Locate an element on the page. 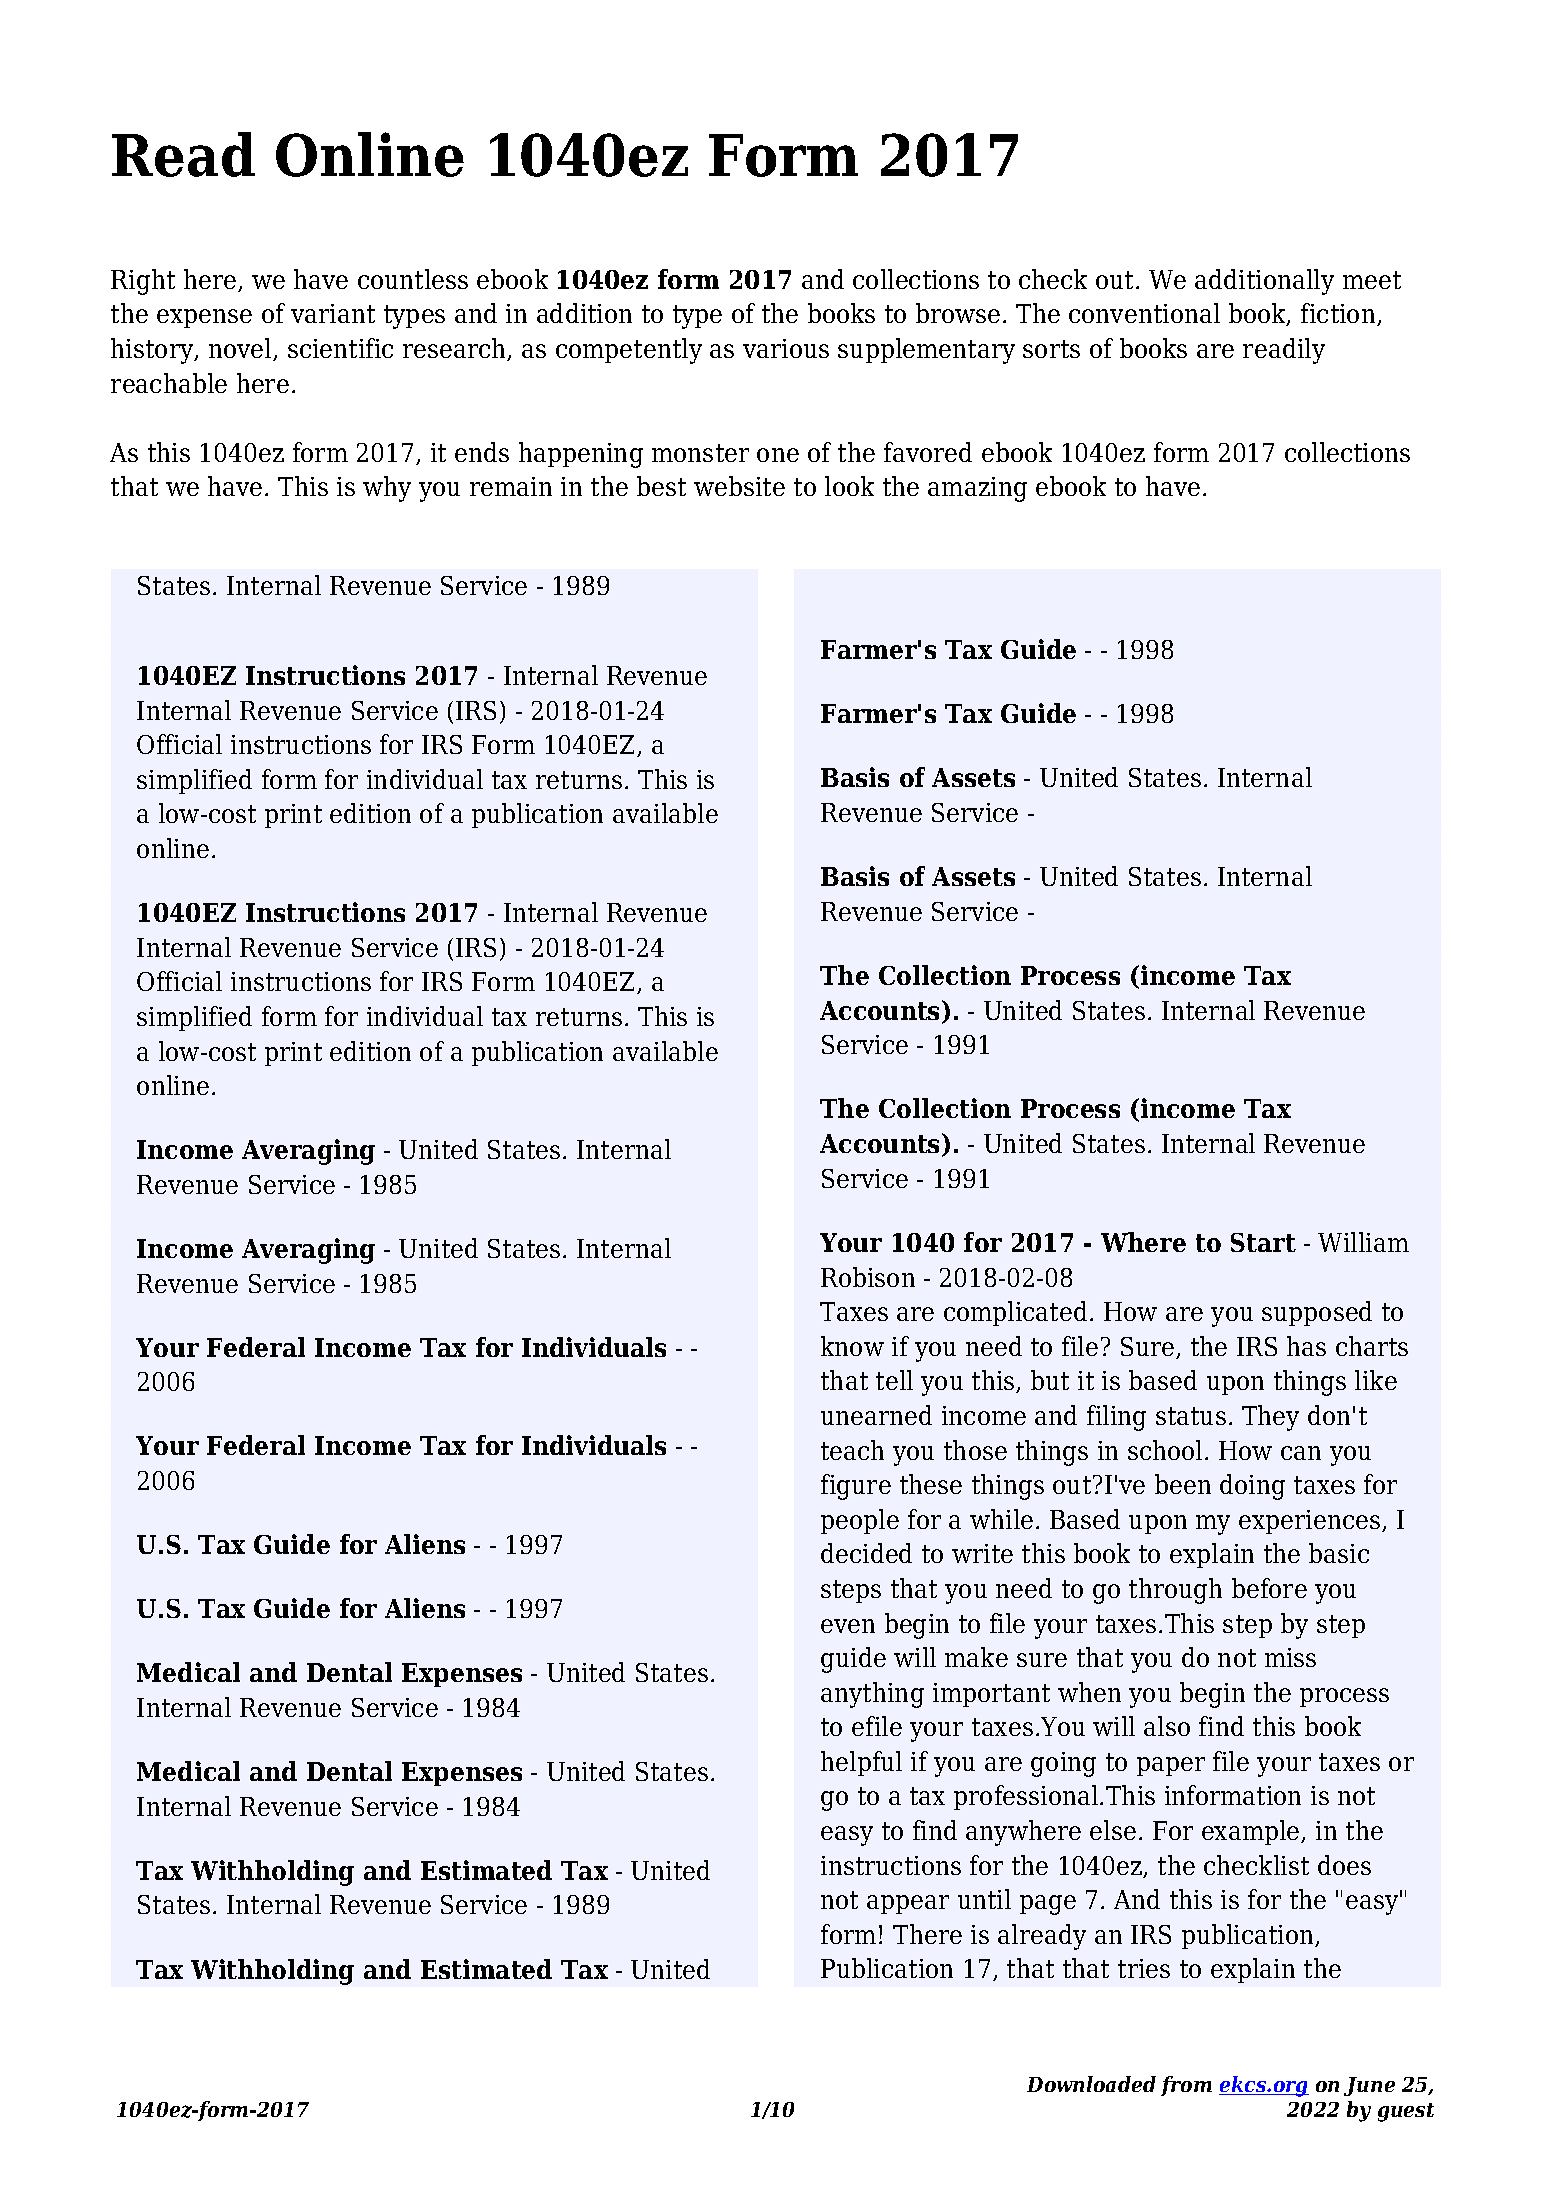 The image size is (1552, 2195). Start is located at coordinates (1263, 1242).
